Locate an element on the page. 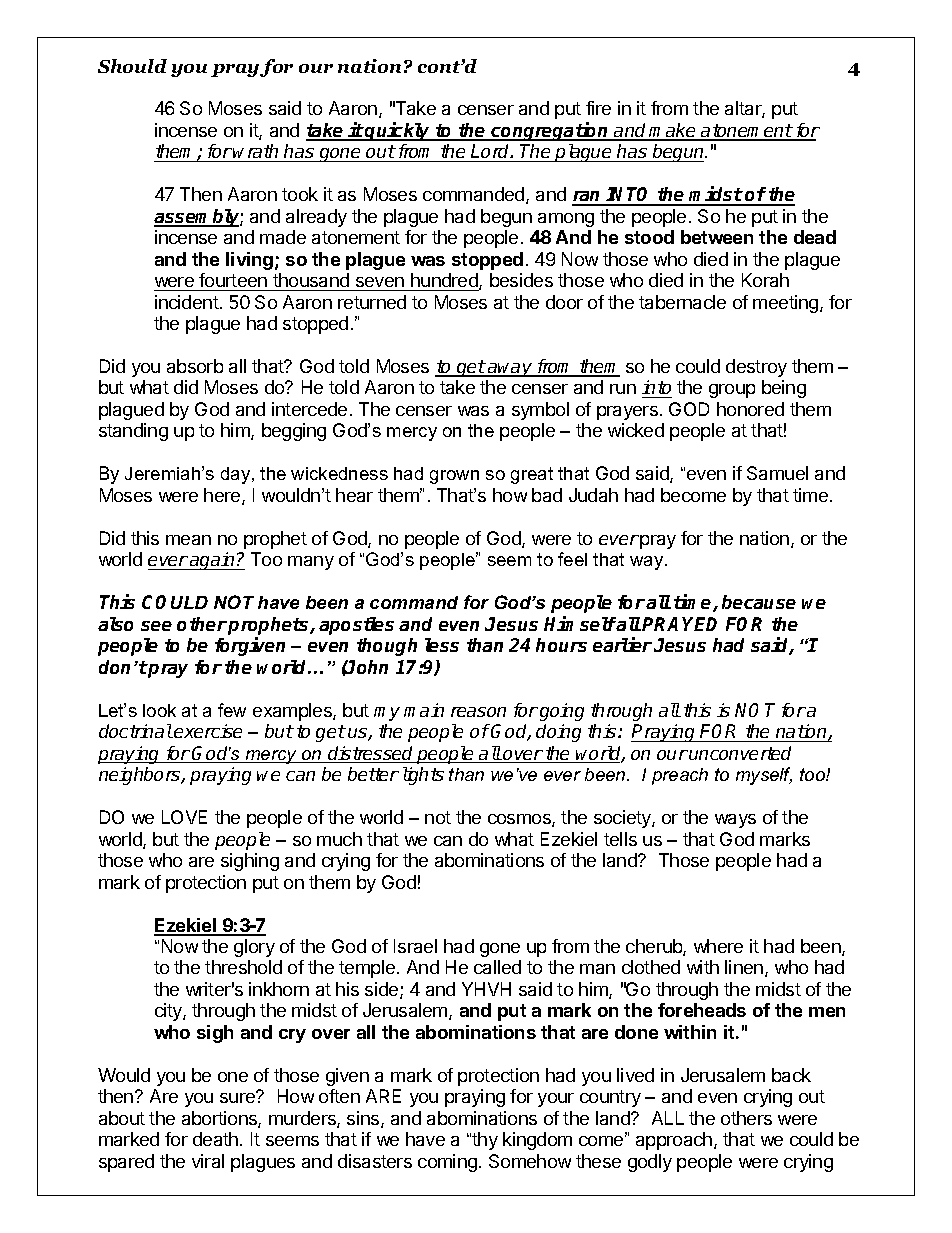 Image resolution: width=952 pixels, height=1233 pixels. coming is located at coordinates (447, 1163).
